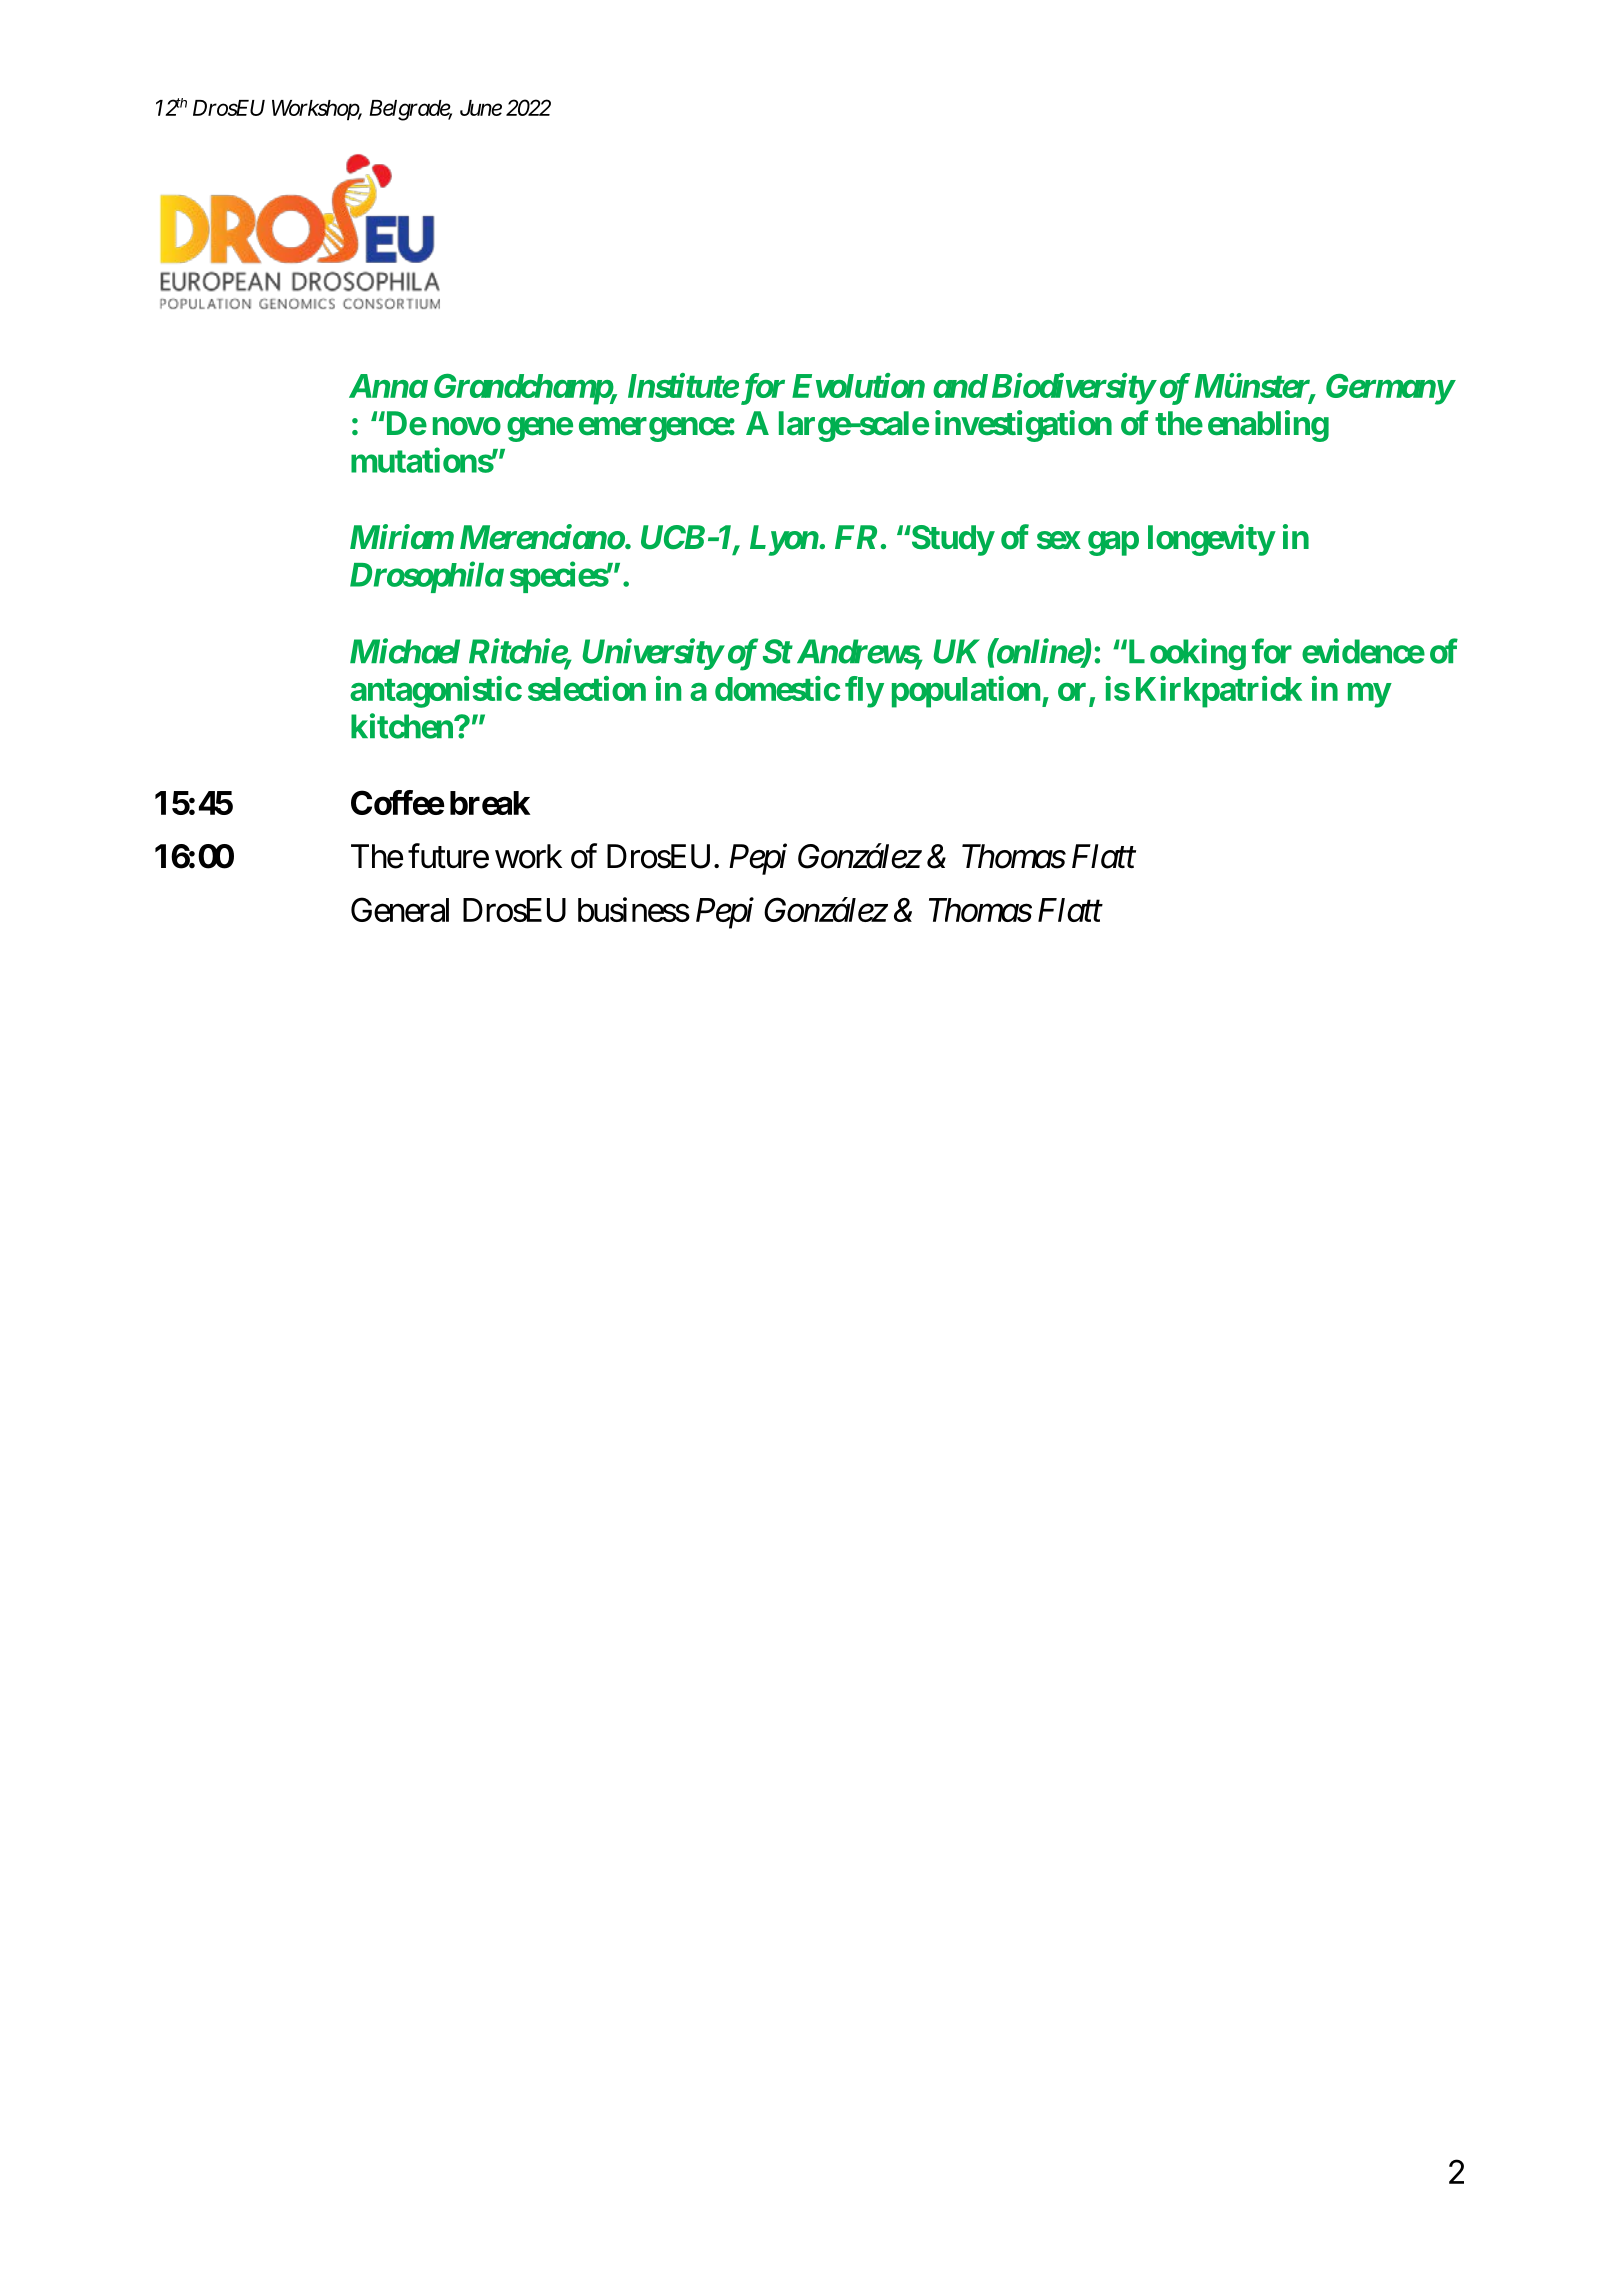 This screenshot has width=1617, height=2288. What do you see at coordinates (1023, 426) in the screenshot?
I see `investigation` at bounding box center [1023, 426].
